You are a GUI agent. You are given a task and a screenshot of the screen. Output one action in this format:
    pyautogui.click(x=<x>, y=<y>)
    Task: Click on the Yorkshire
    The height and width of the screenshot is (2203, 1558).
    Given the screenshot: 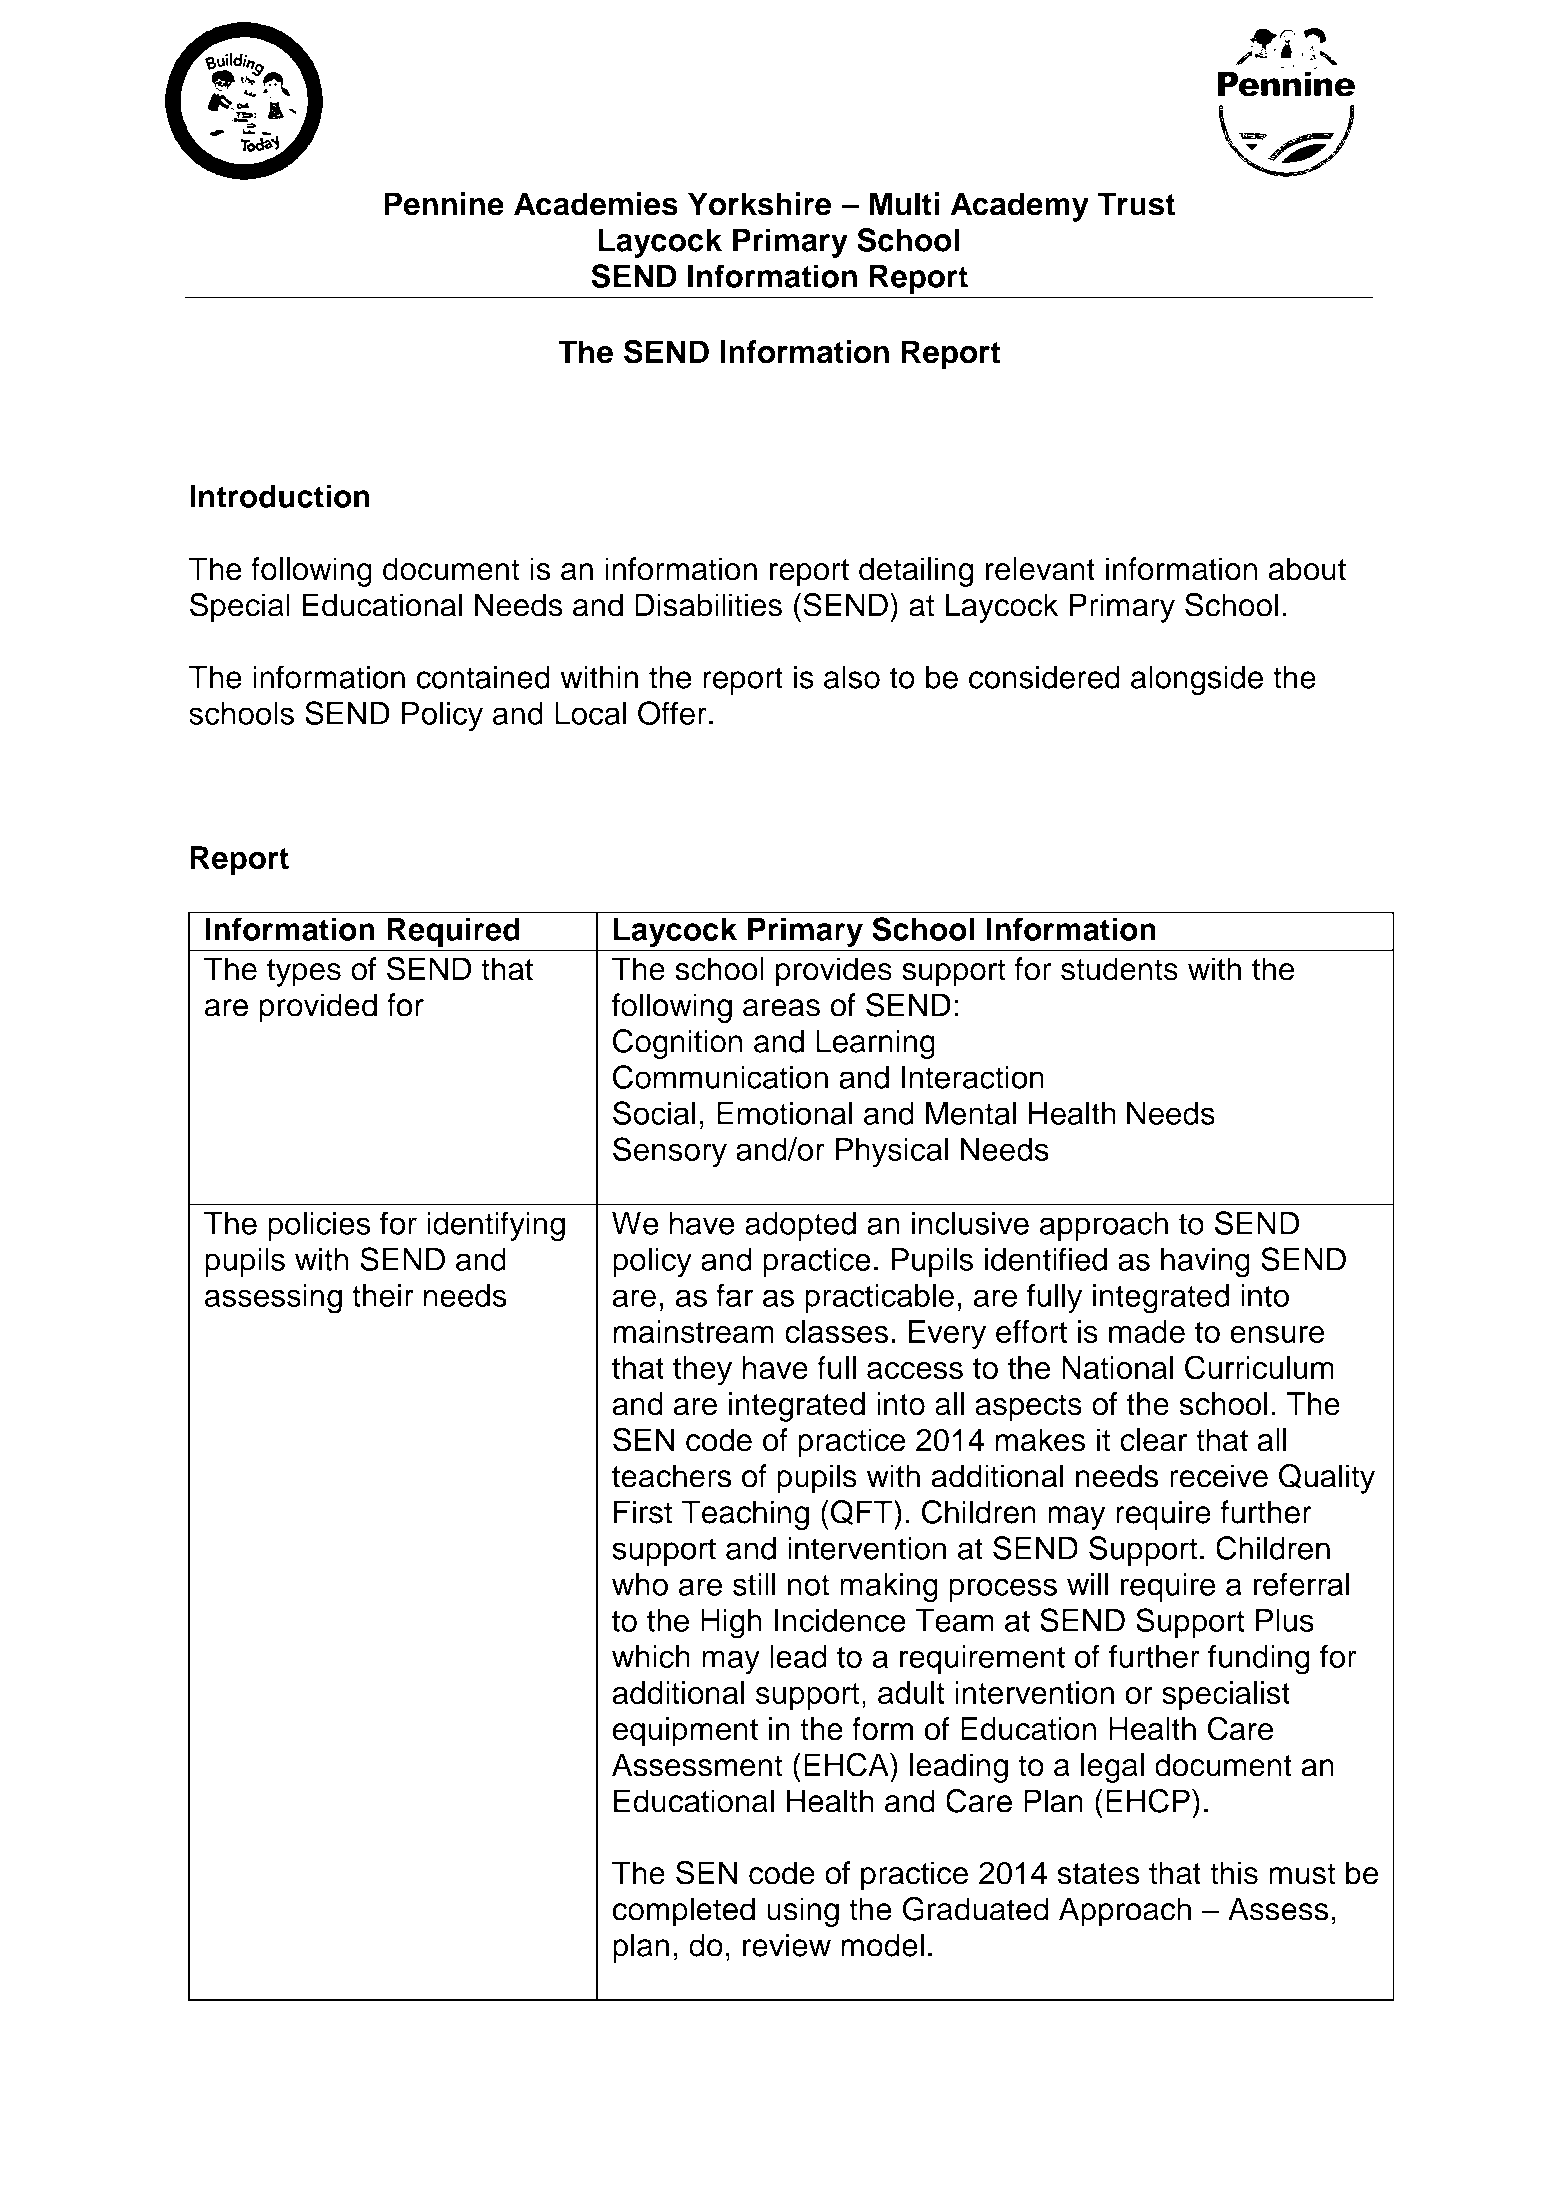 What is the action you would take?
    pyautogui.click(x=760, y=204)
